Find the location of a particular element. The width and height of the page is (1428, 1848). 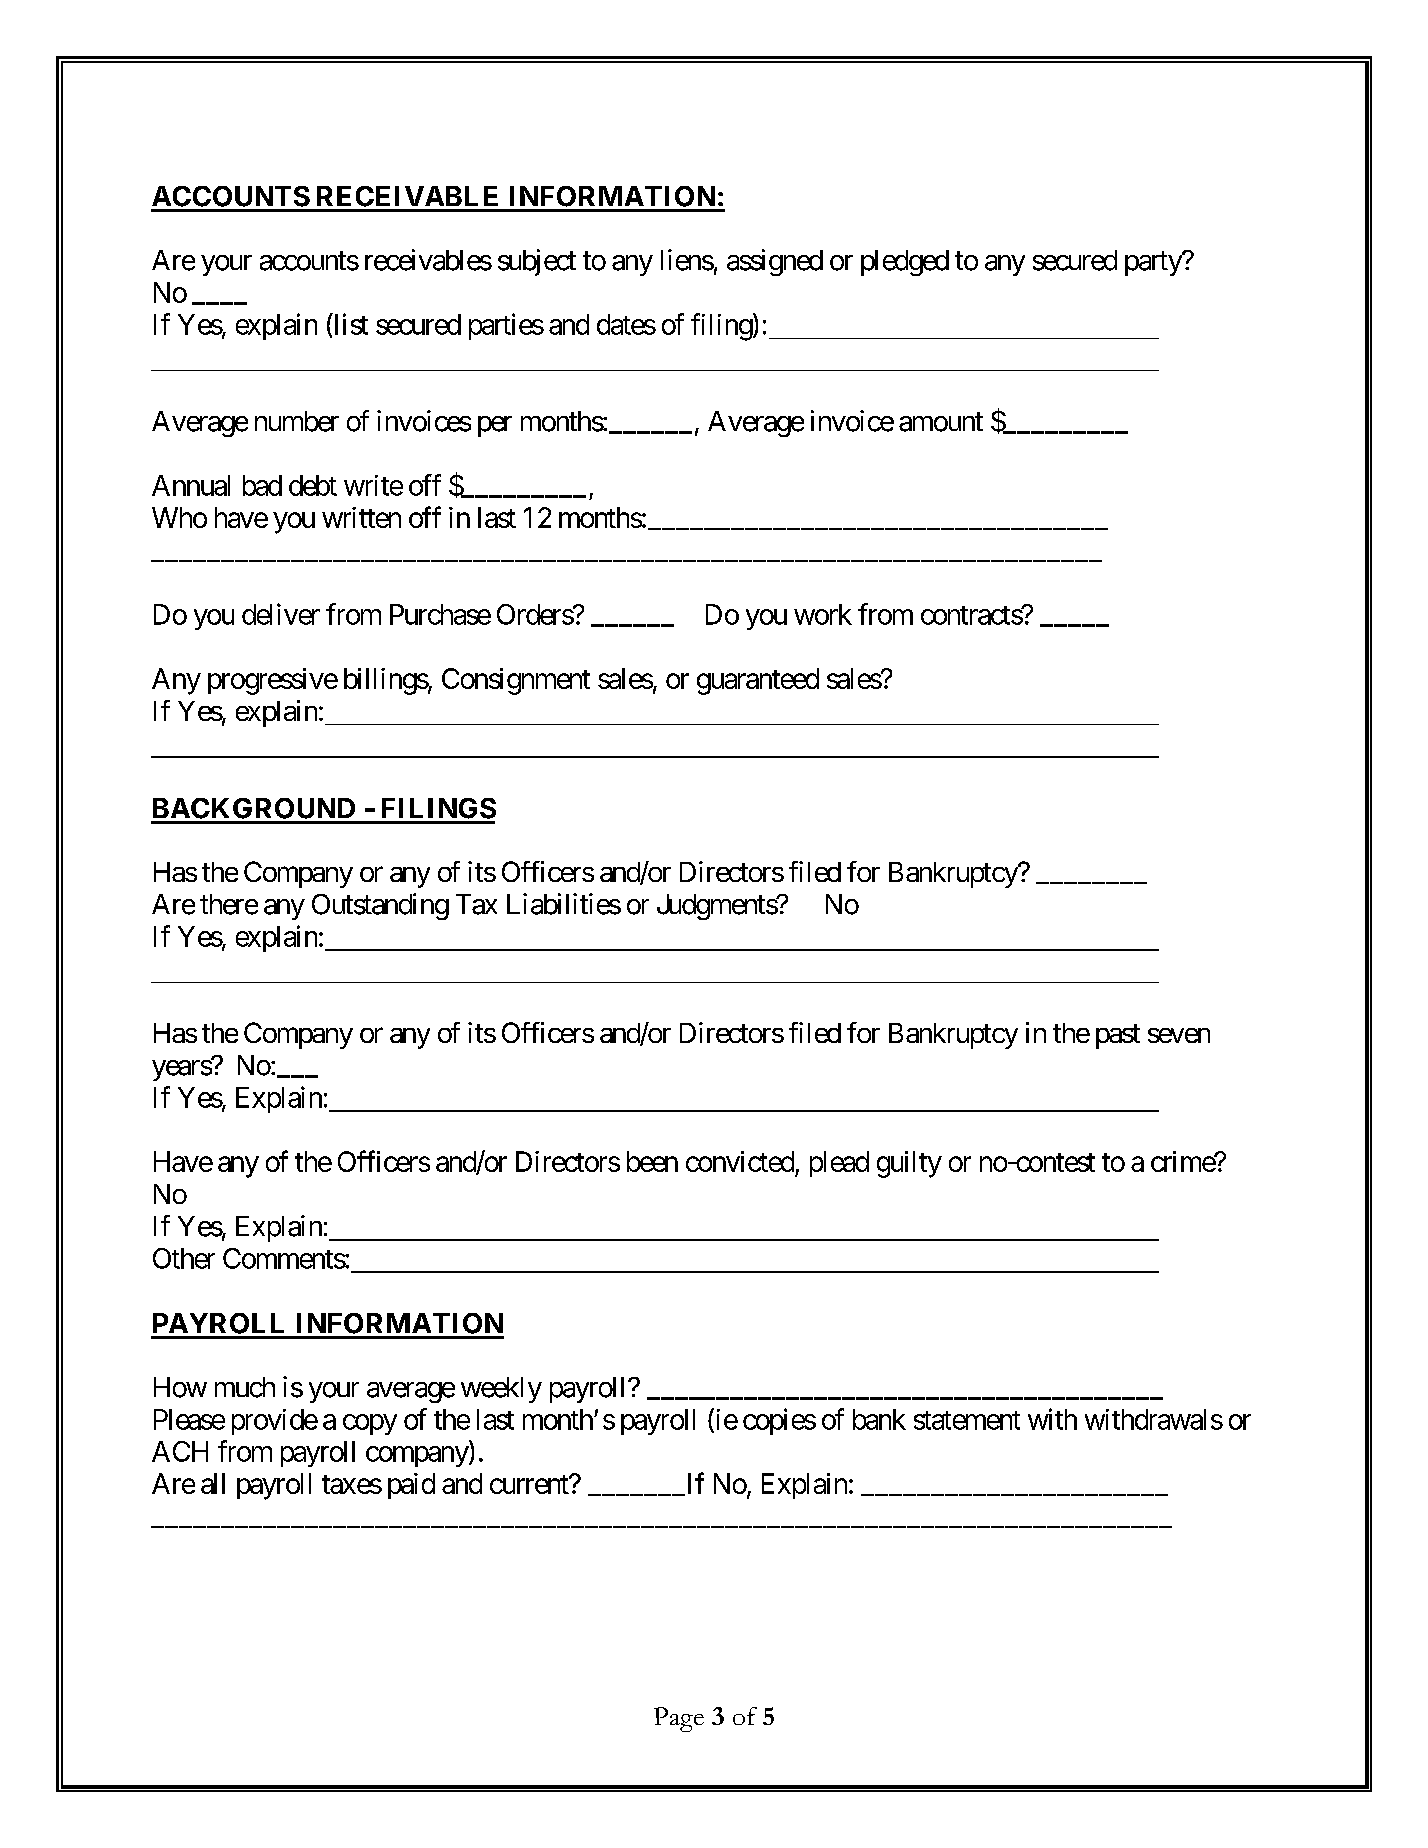

Page is located at coordinates (679, 1719).
